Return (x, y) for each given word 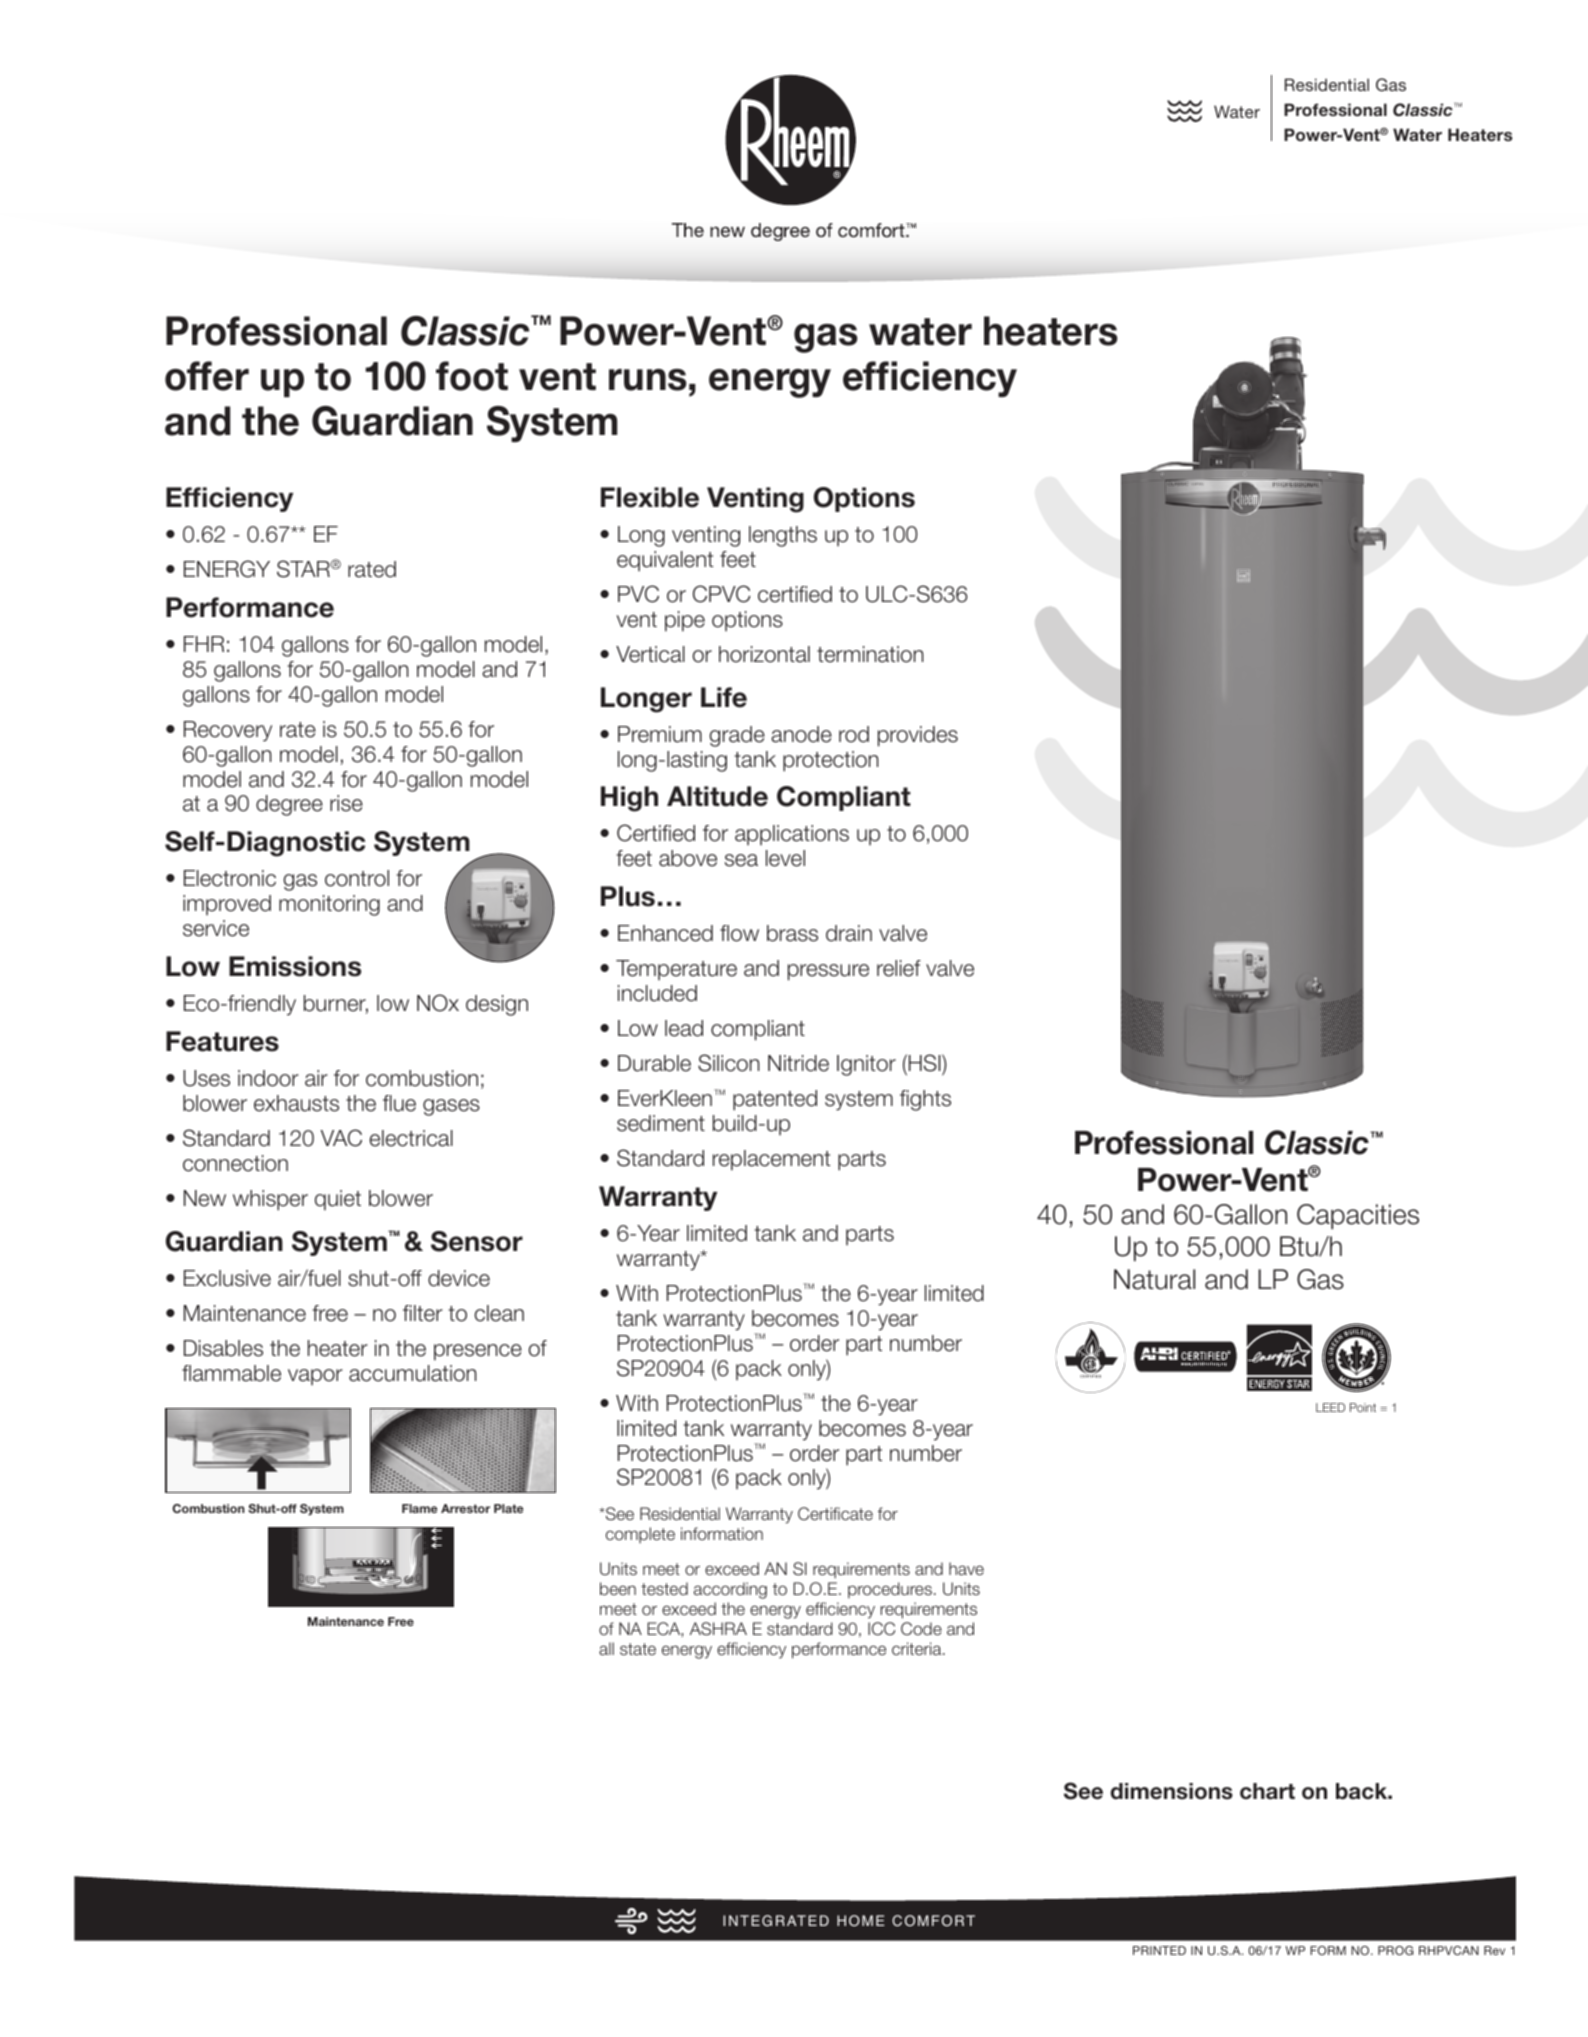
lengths (783, 536)
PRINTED (1159, 1950)
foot (472, 376)
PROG (1395, 1950)
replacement (771, 1160)
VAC (341, 1138)
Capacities (1358, 1216)
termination (870, 654)
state (638, 1649)
